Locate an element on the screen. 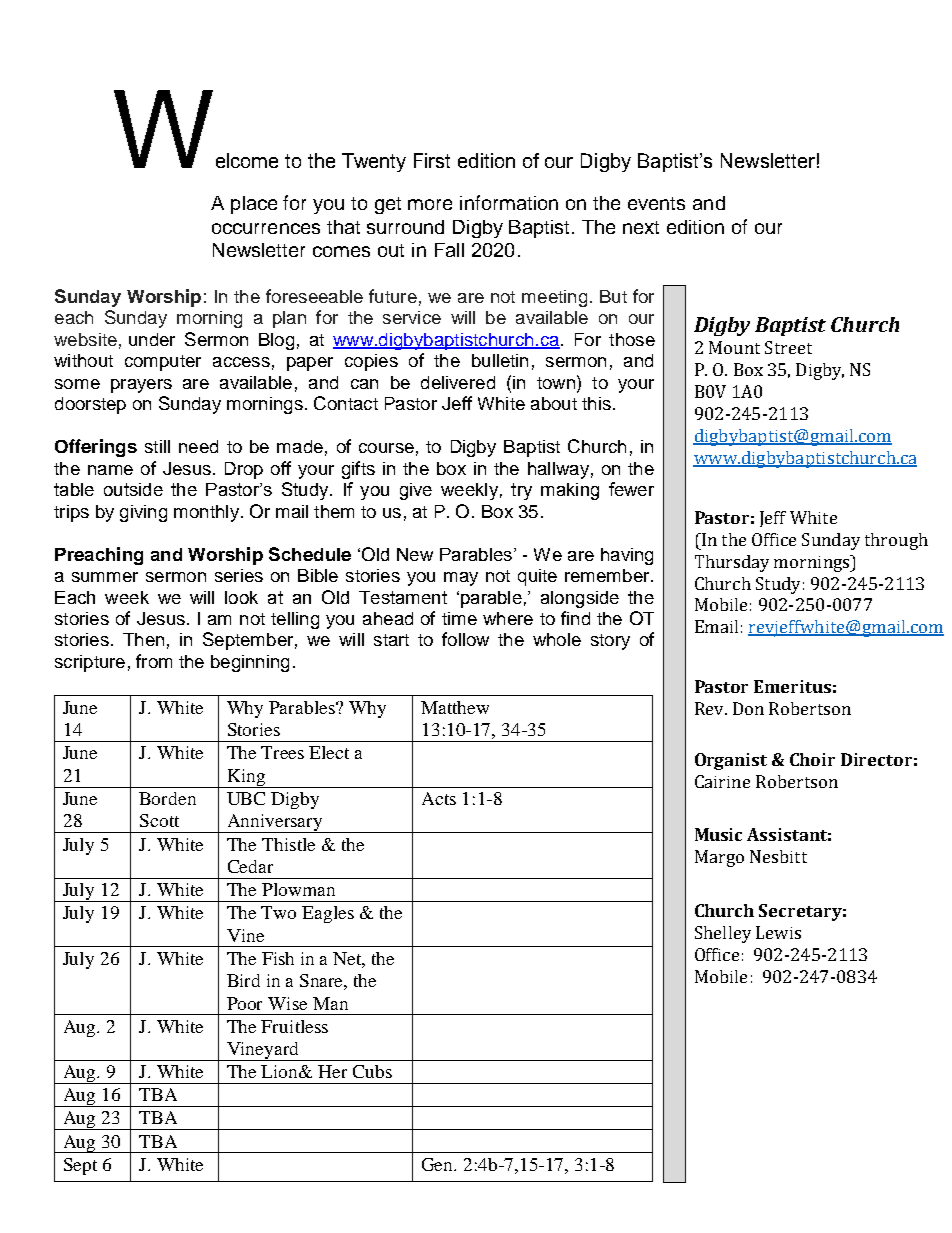 The height and width of the screenshot is (1233, 952). events is located at coordinates (656, 203).
